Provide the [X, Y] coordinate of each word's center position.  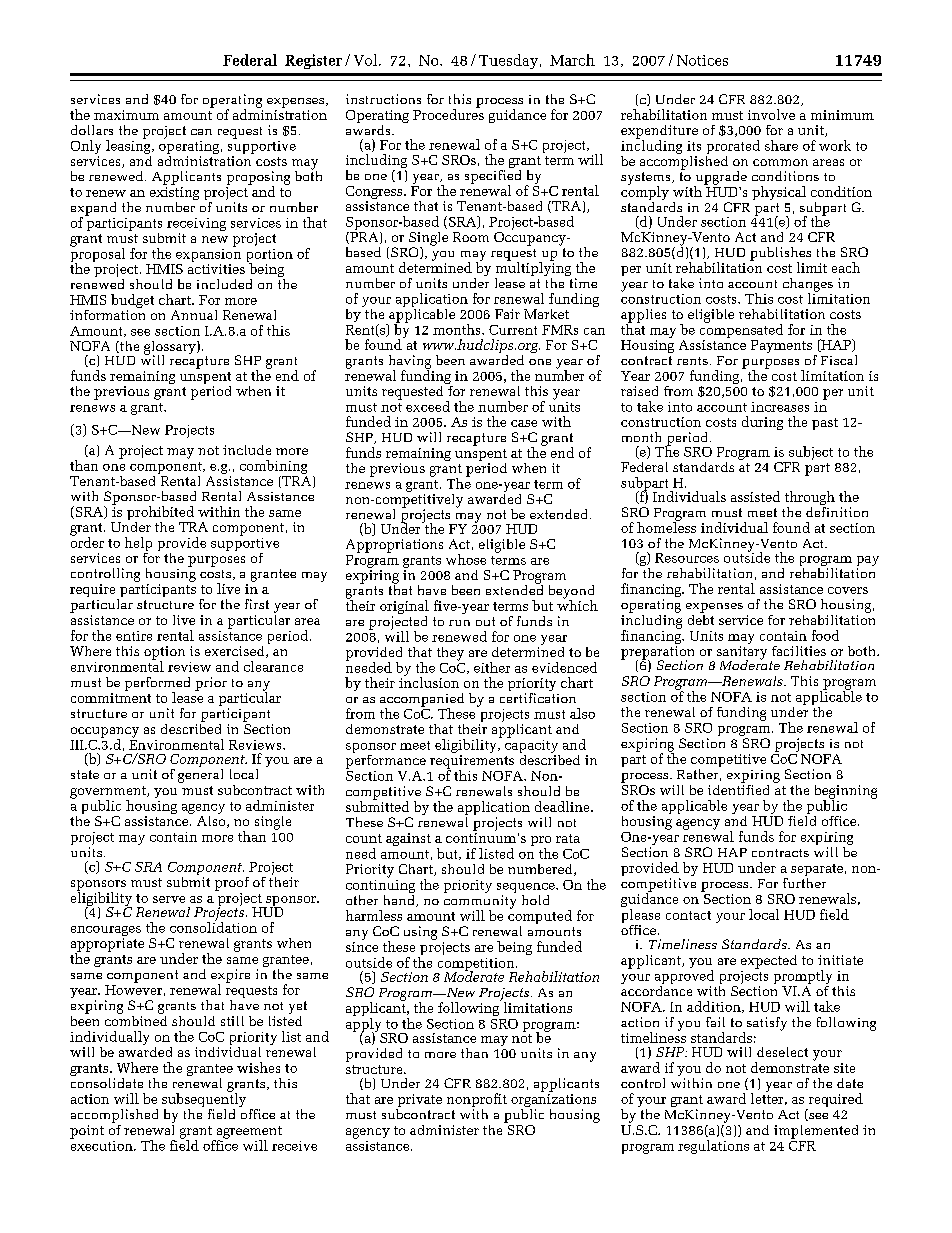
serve [169, 899]
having [410, 363]
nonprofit [477, 1101]
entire [134, 636]
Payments [781, 346]
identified [738, 788]
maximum [126, 115]
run [459, 623]
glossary [171, 349]
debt [701, 618]
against [408, 839]
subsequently [204, 1100]
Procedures [448, 113]
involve [771, 114]
